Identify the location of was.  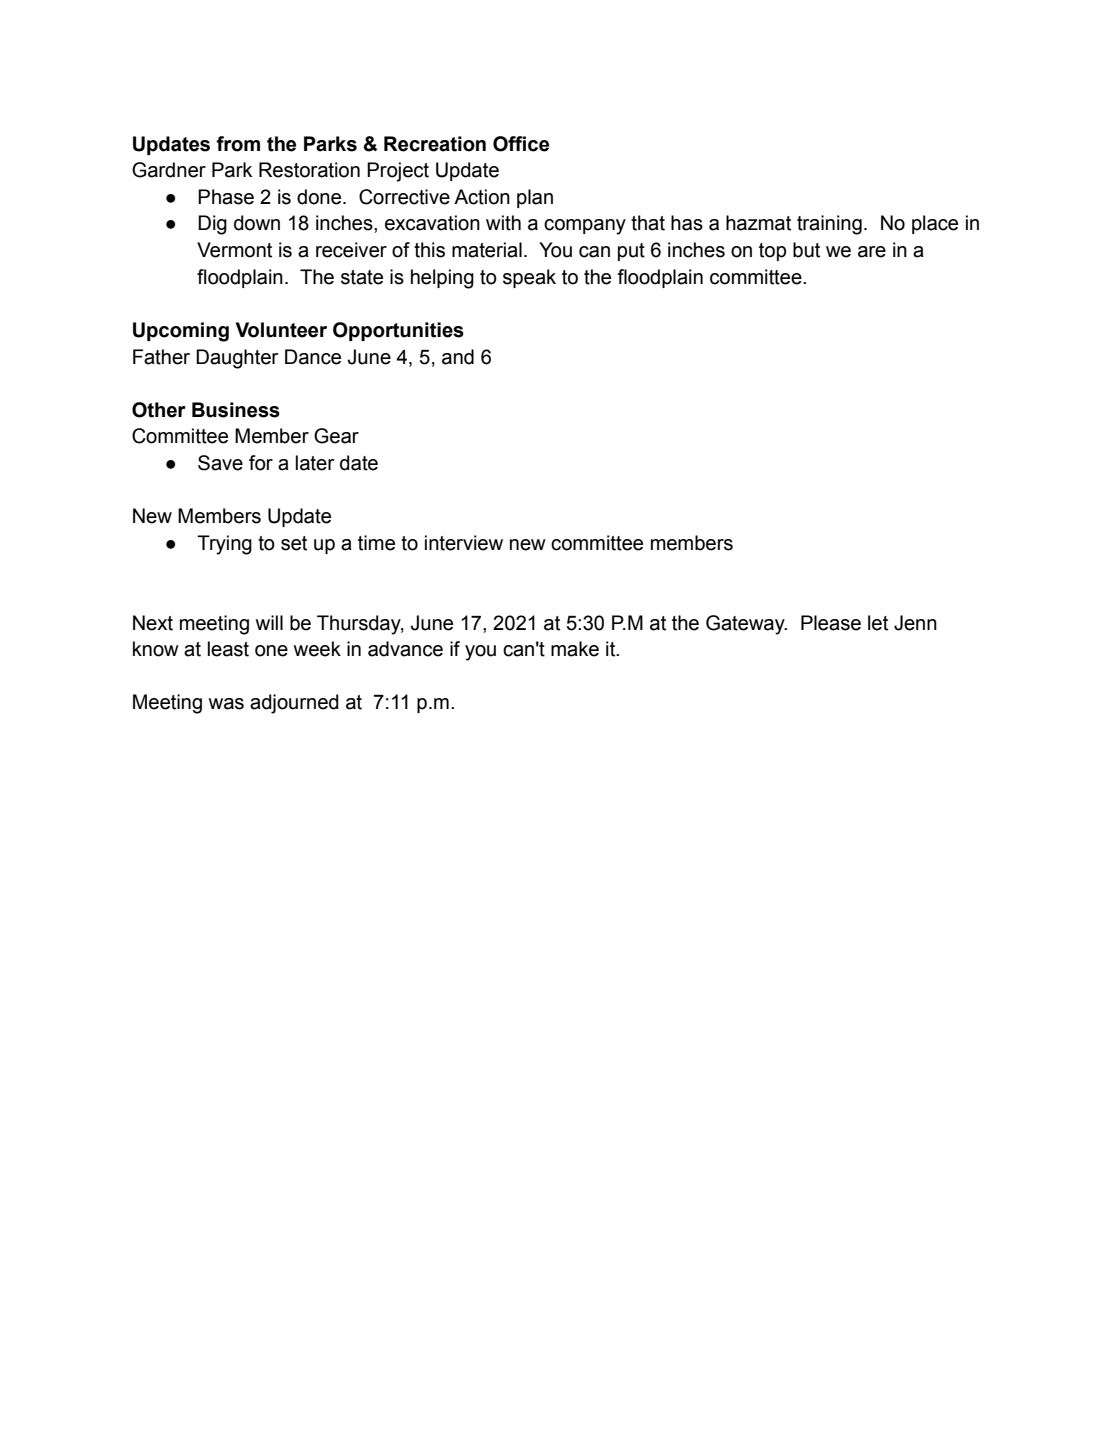
(226, 704).
